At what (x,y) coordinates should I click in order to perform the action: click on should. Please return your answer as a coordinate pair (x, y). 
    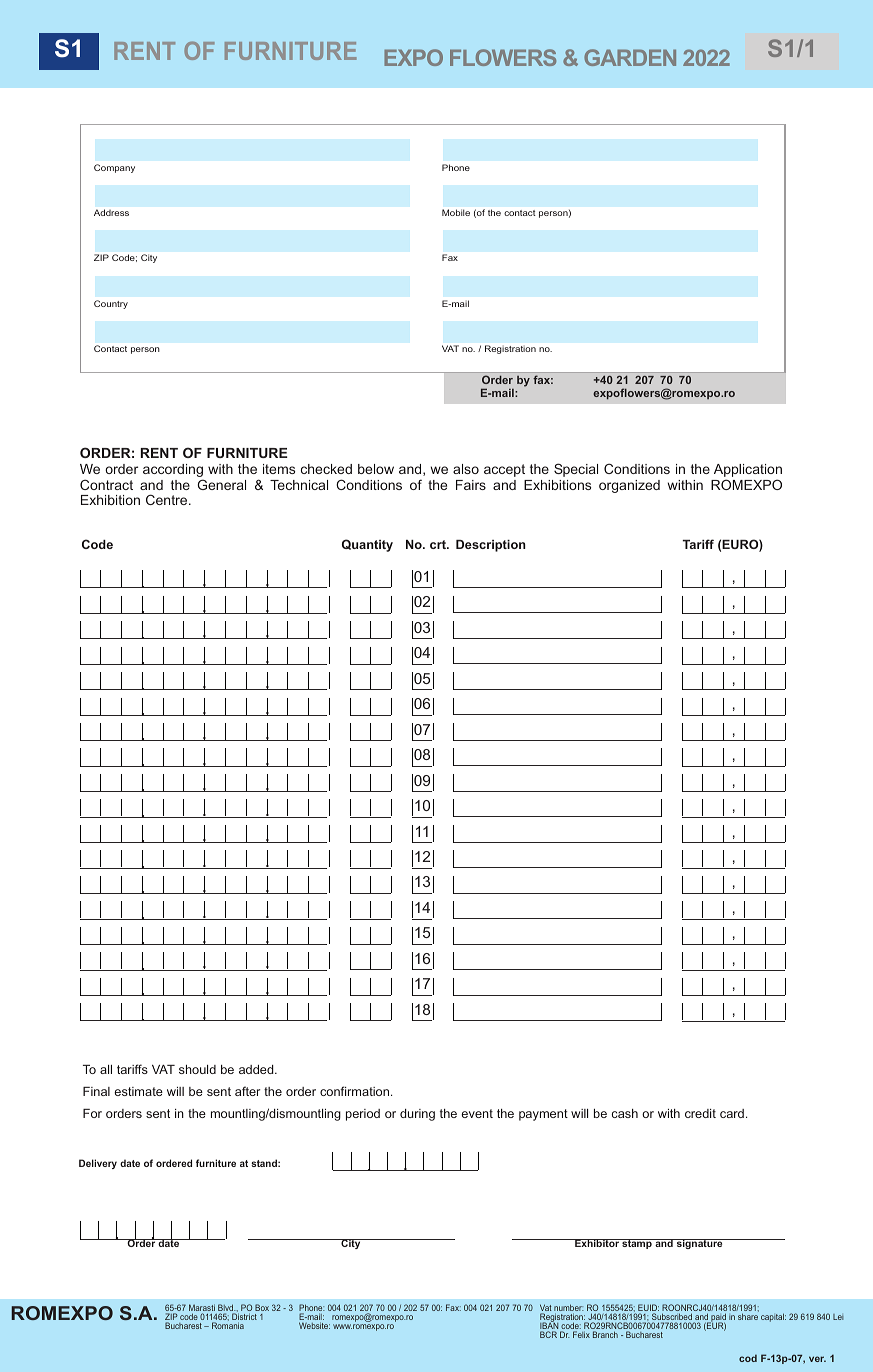
    Looking at the image, I should click on (197, 1069).
